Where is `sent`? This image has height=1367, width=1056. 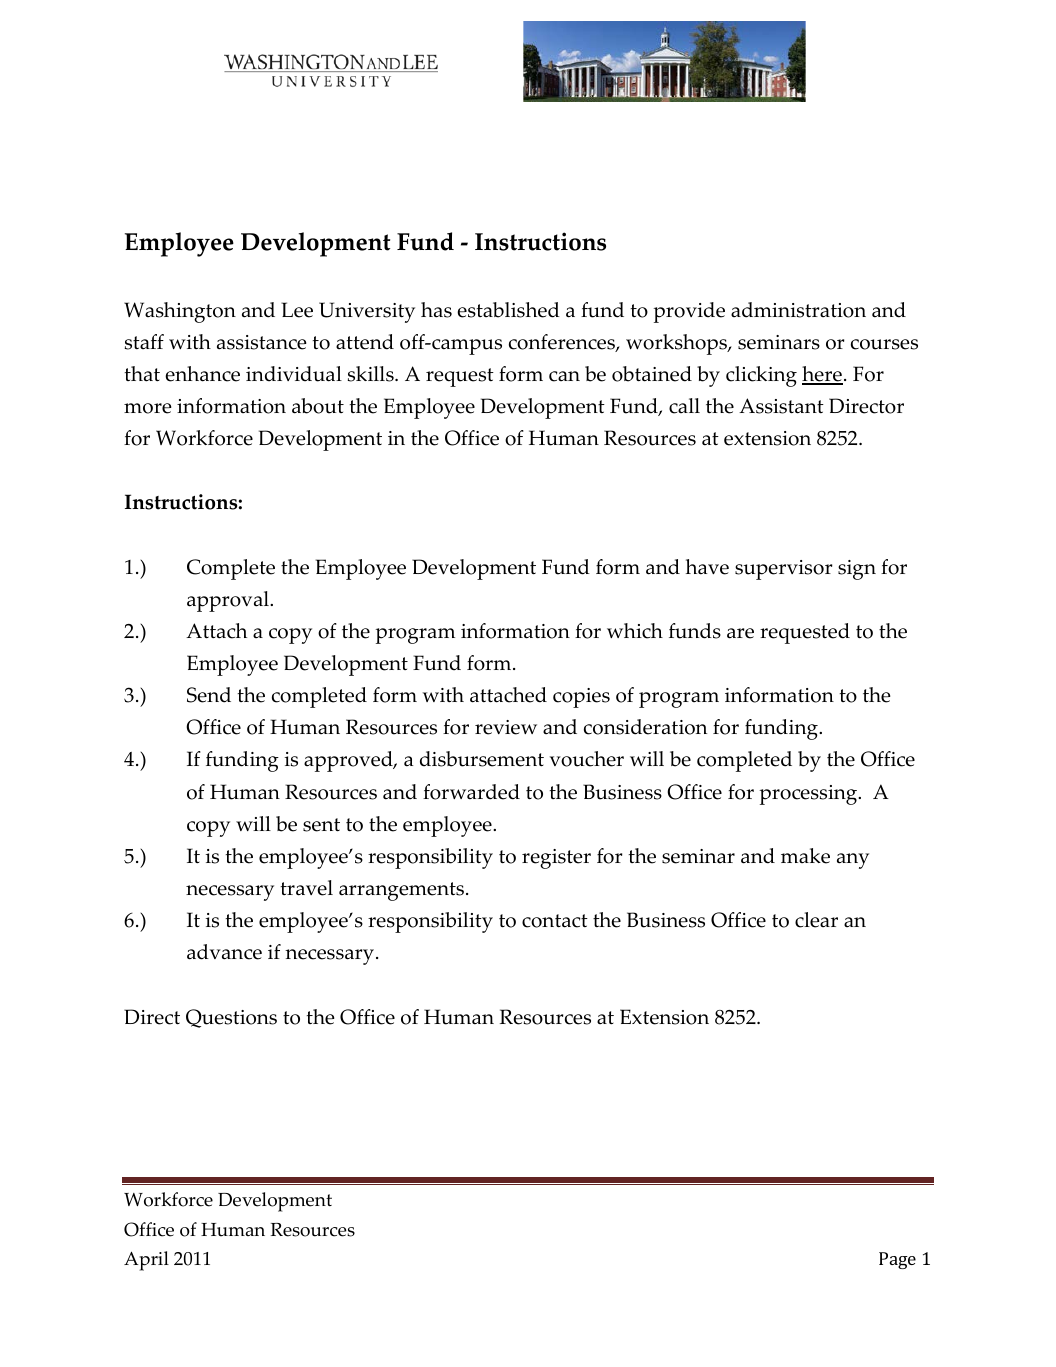 sent is located at coordinates (321, 825).
